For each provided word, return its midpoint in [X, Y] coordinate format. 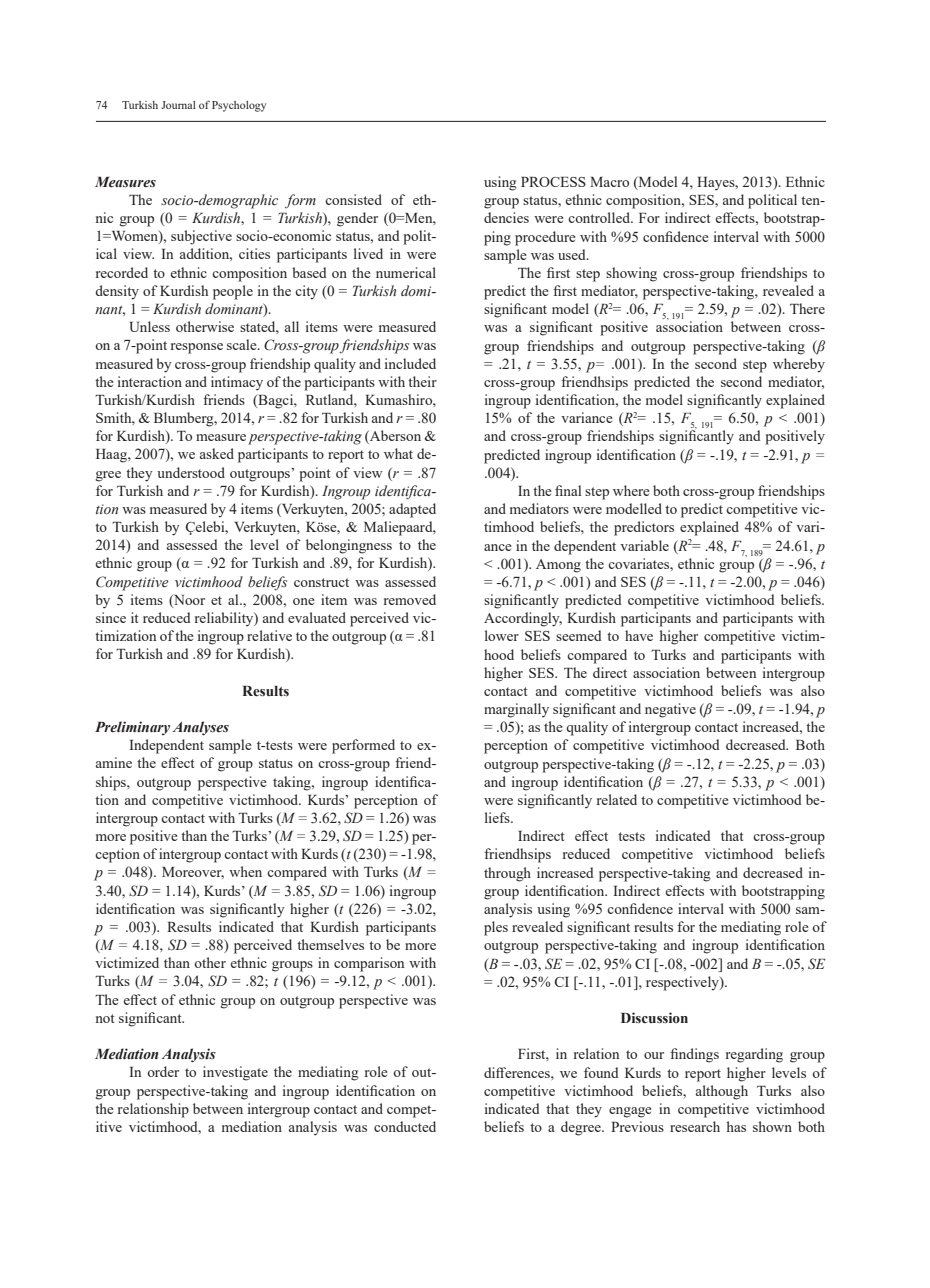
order [163, 1071]
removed [410, 599]
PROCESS [553, 182]
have [639, 635]
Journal [178, 105]
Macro [609, 182]
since [111, 617]
